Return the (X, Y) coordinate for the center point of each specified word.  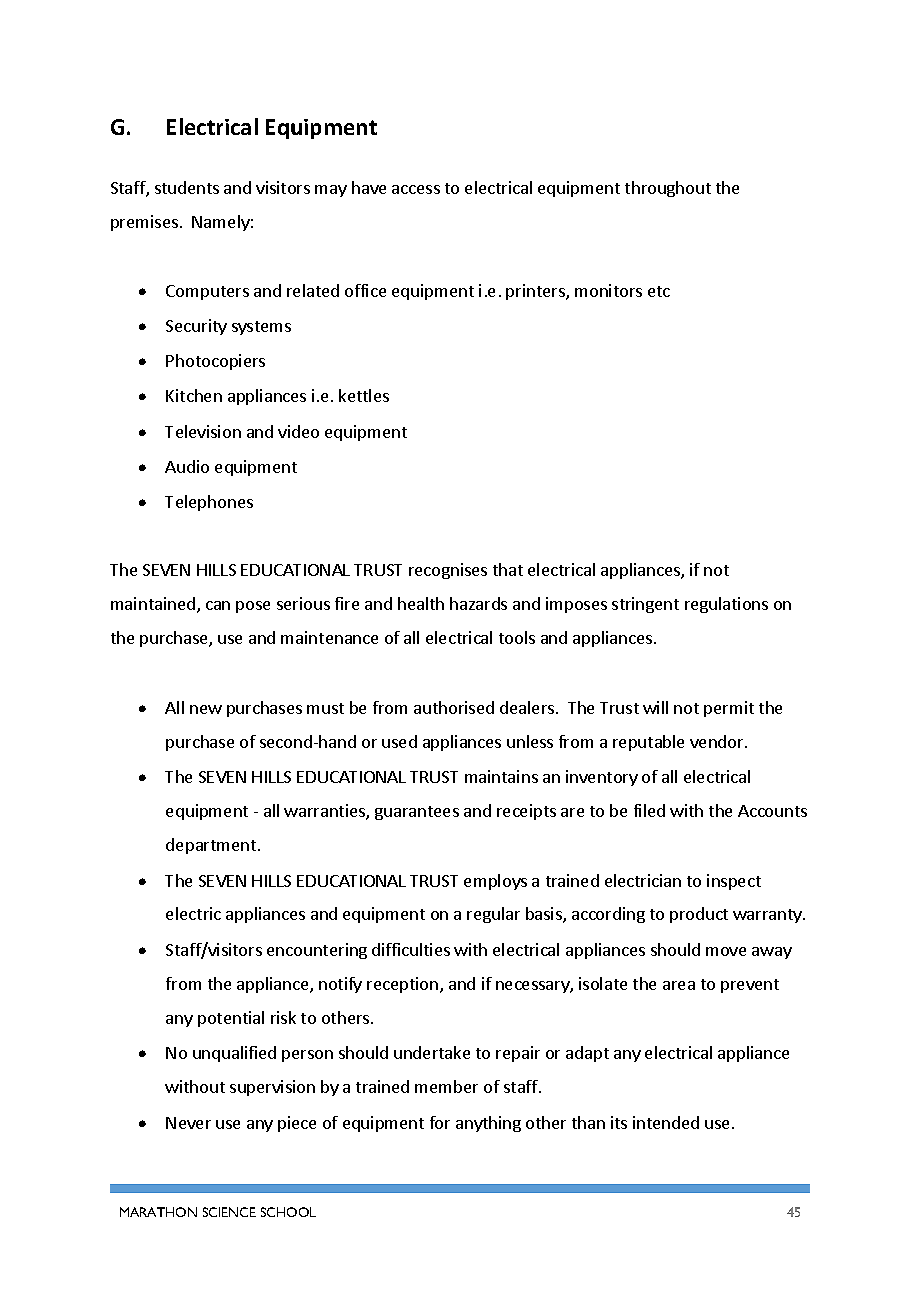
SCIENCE (229, 1212)
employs (495, 882)
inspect (734, 882)
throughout (668, 189)
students (187, 187)
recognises (448, 571)
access (416, 189)
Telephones (209, 503)
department (212, 846)
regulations (726, 605)
